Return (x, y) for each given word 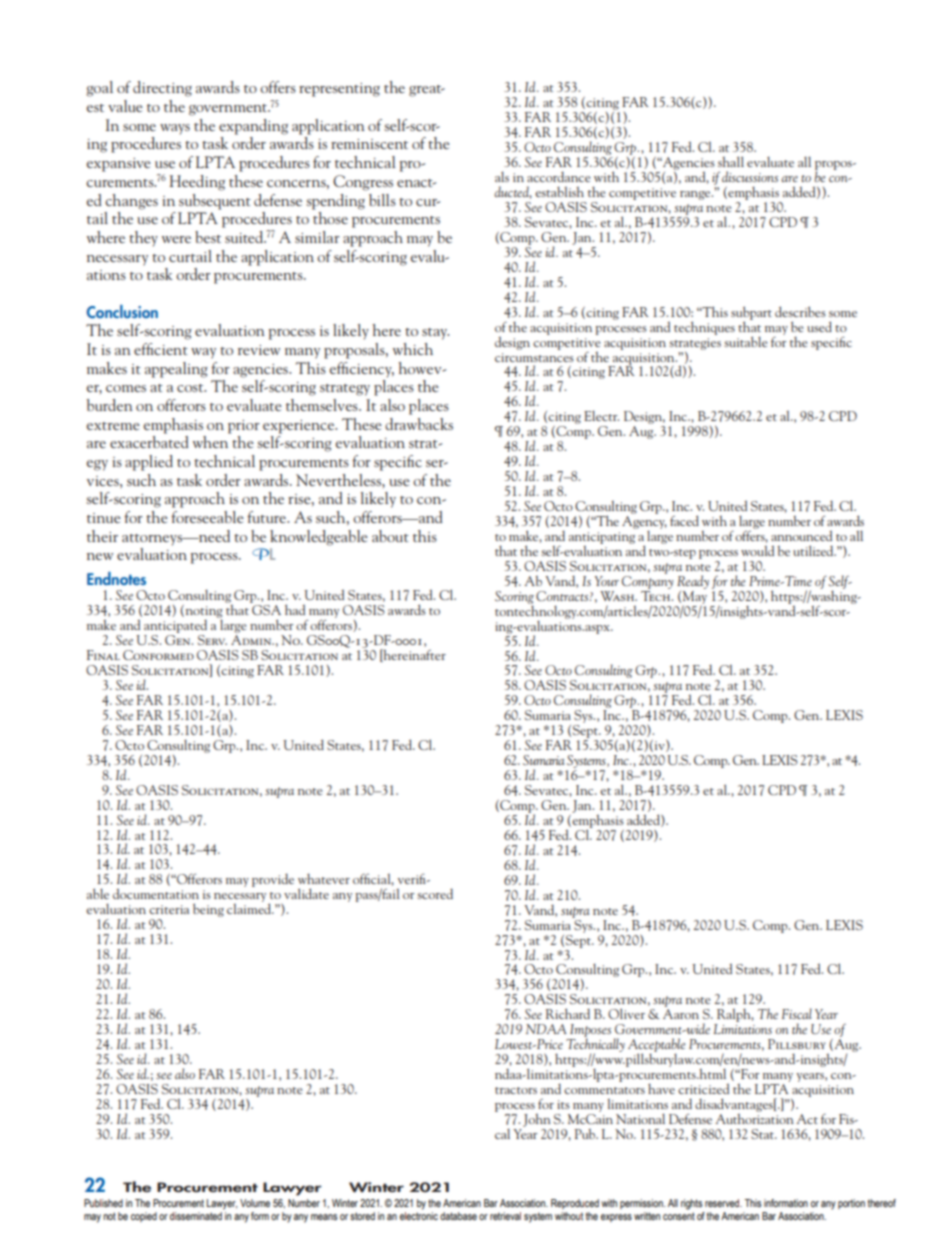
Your (607, 581)
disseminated (196, 1216)
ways (175, 129)
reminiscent (369, 144)
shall (731, 161)
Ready (693, 582)
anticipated (175, 628)
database (458, 1216)
